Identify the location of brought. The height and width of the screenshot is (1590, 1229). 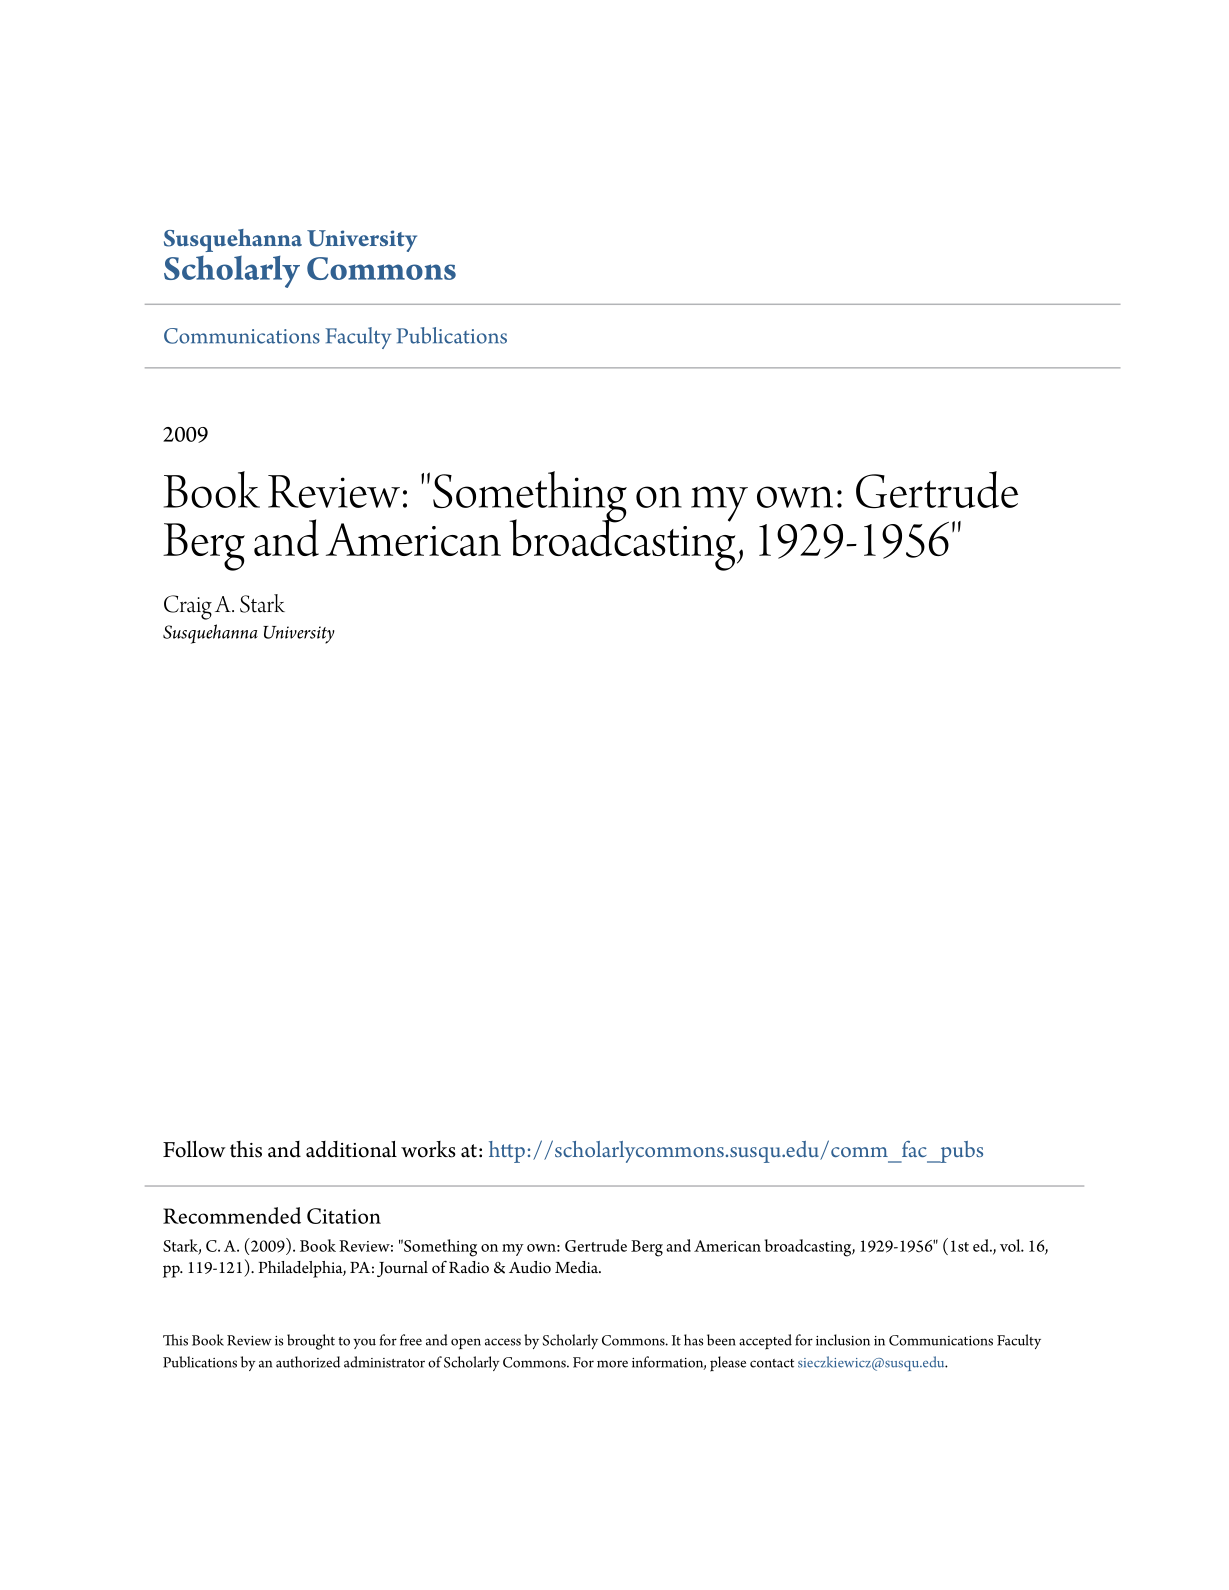
(311, 1342).
